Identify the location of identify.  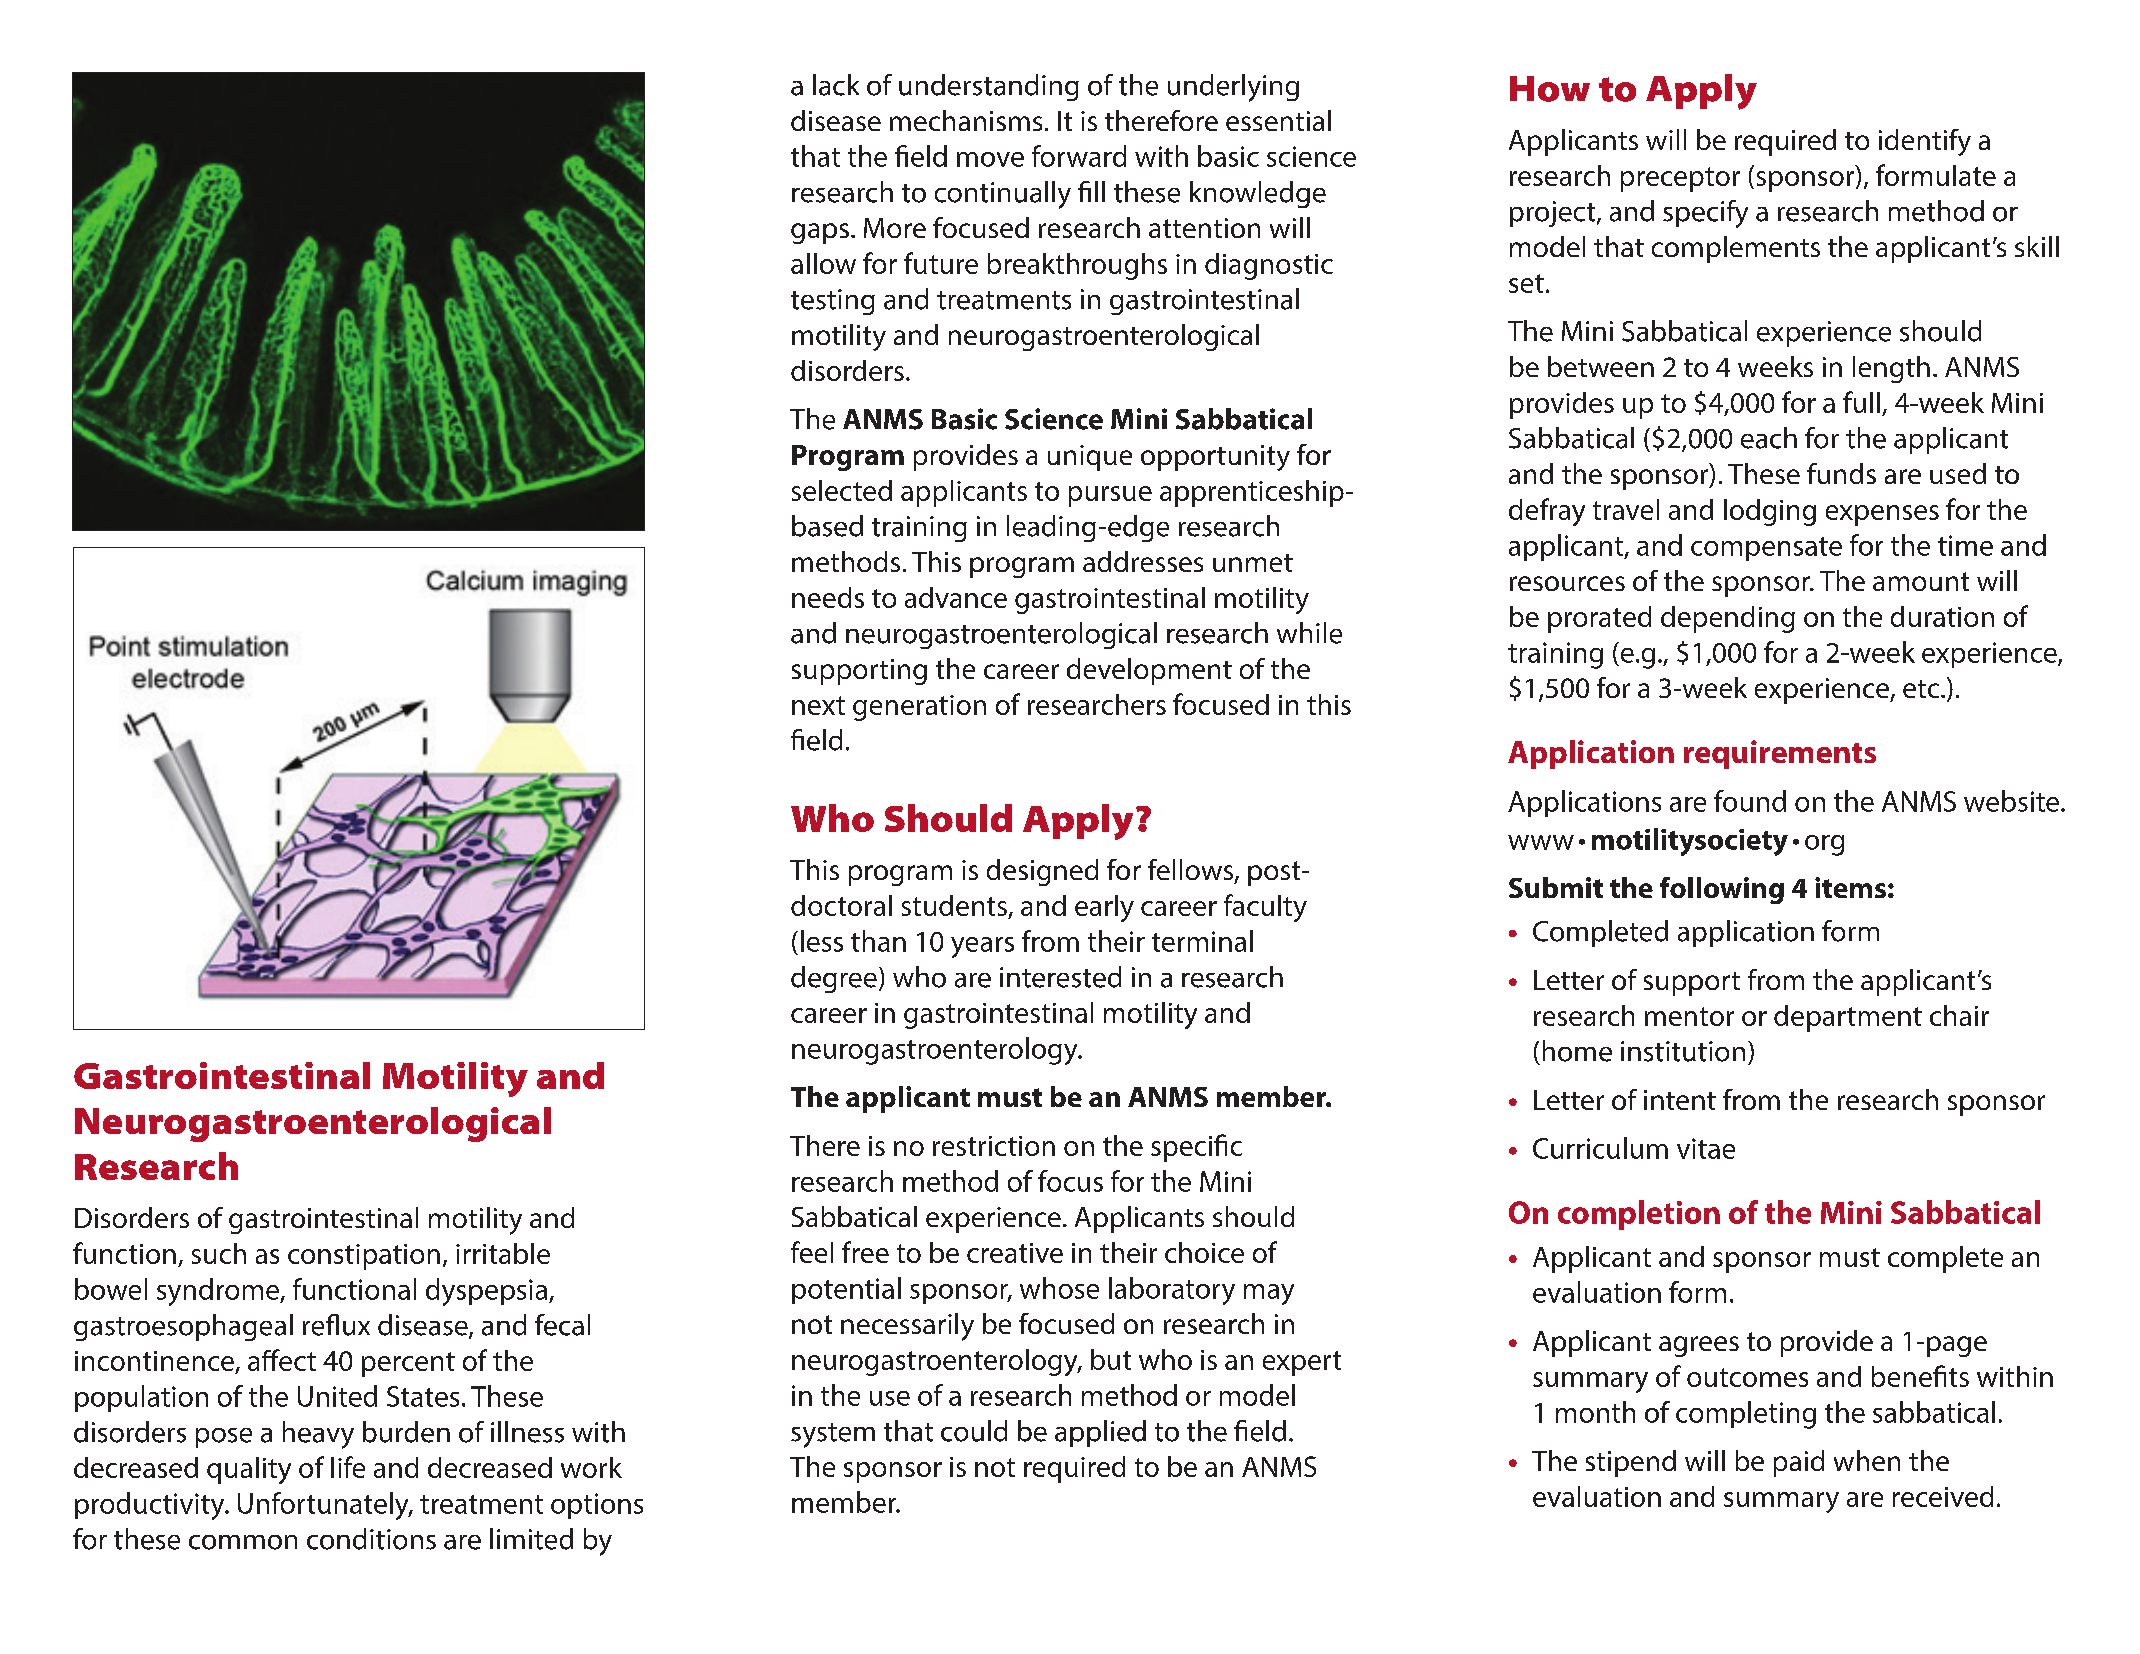
(1925, 142).
